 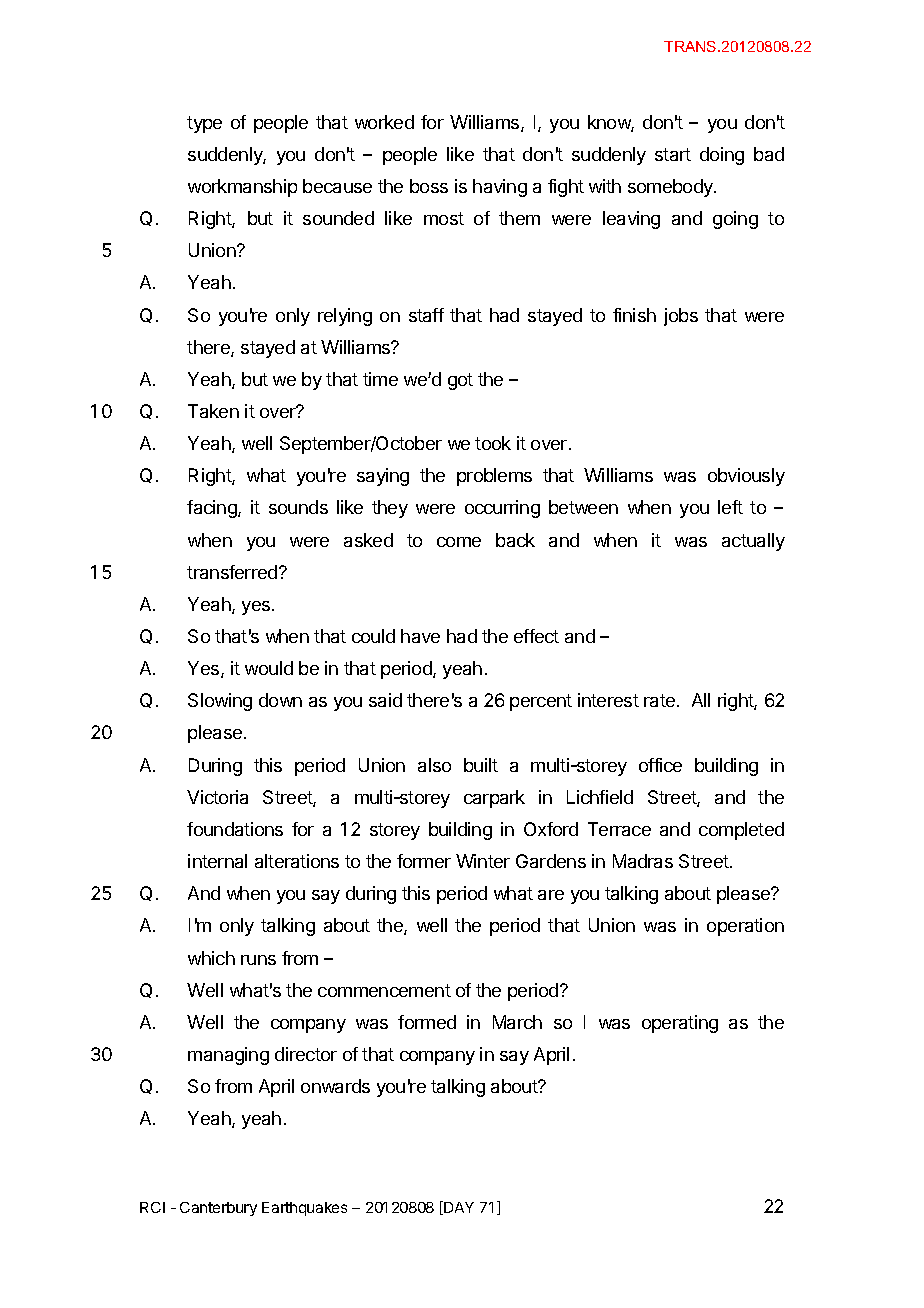 I want to click on completed, so click(x=741, y=831).
